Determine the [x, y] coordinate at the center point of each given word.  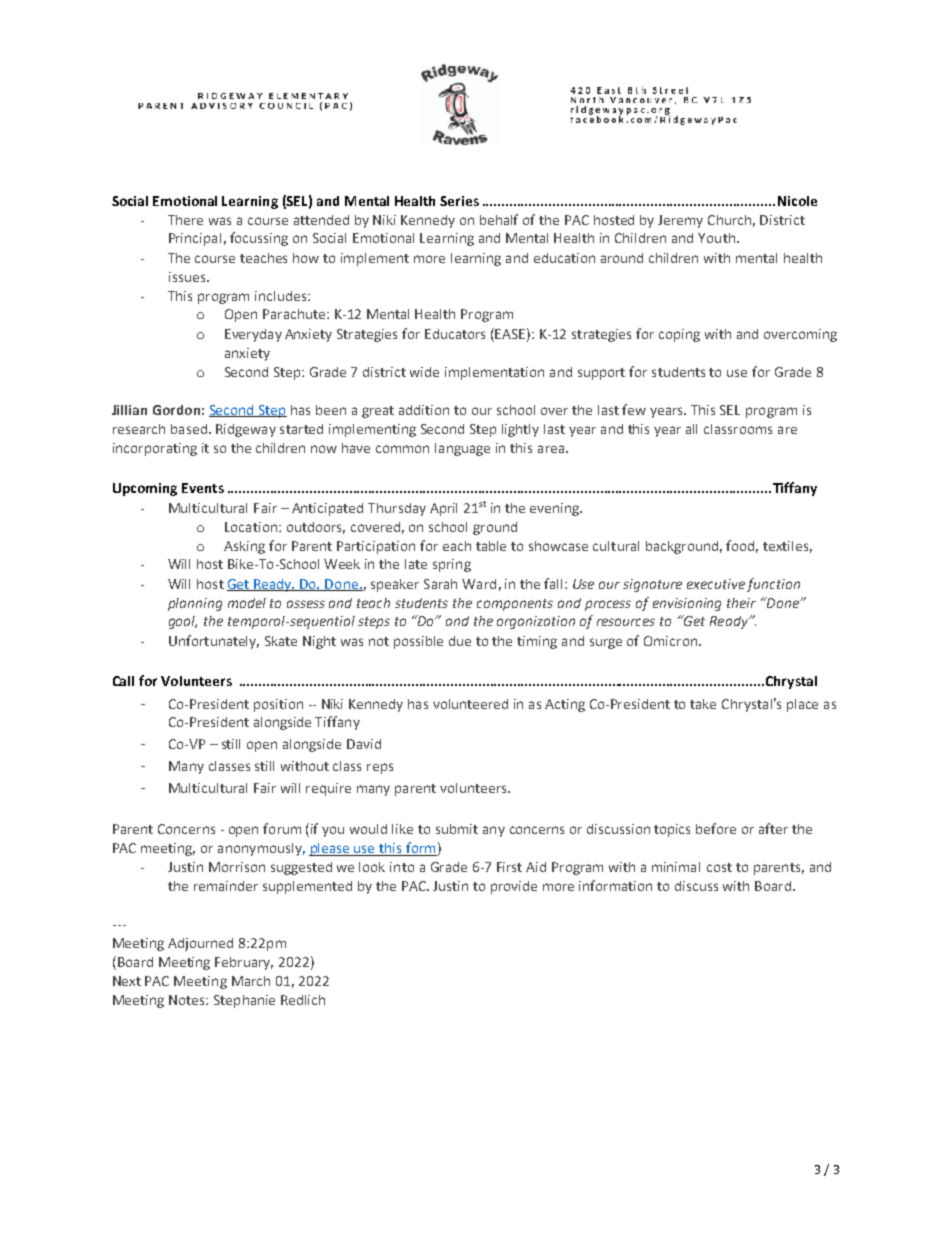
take [703, 704]
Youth [716, 238]
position [278, 705]
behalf [499, 219]
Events [203, 488]
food [742, 546]
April [443, 509]
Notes [188, 1000]
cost [719, 867]
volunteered [470, 704]
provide [514, 887]
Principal [195, 239]
